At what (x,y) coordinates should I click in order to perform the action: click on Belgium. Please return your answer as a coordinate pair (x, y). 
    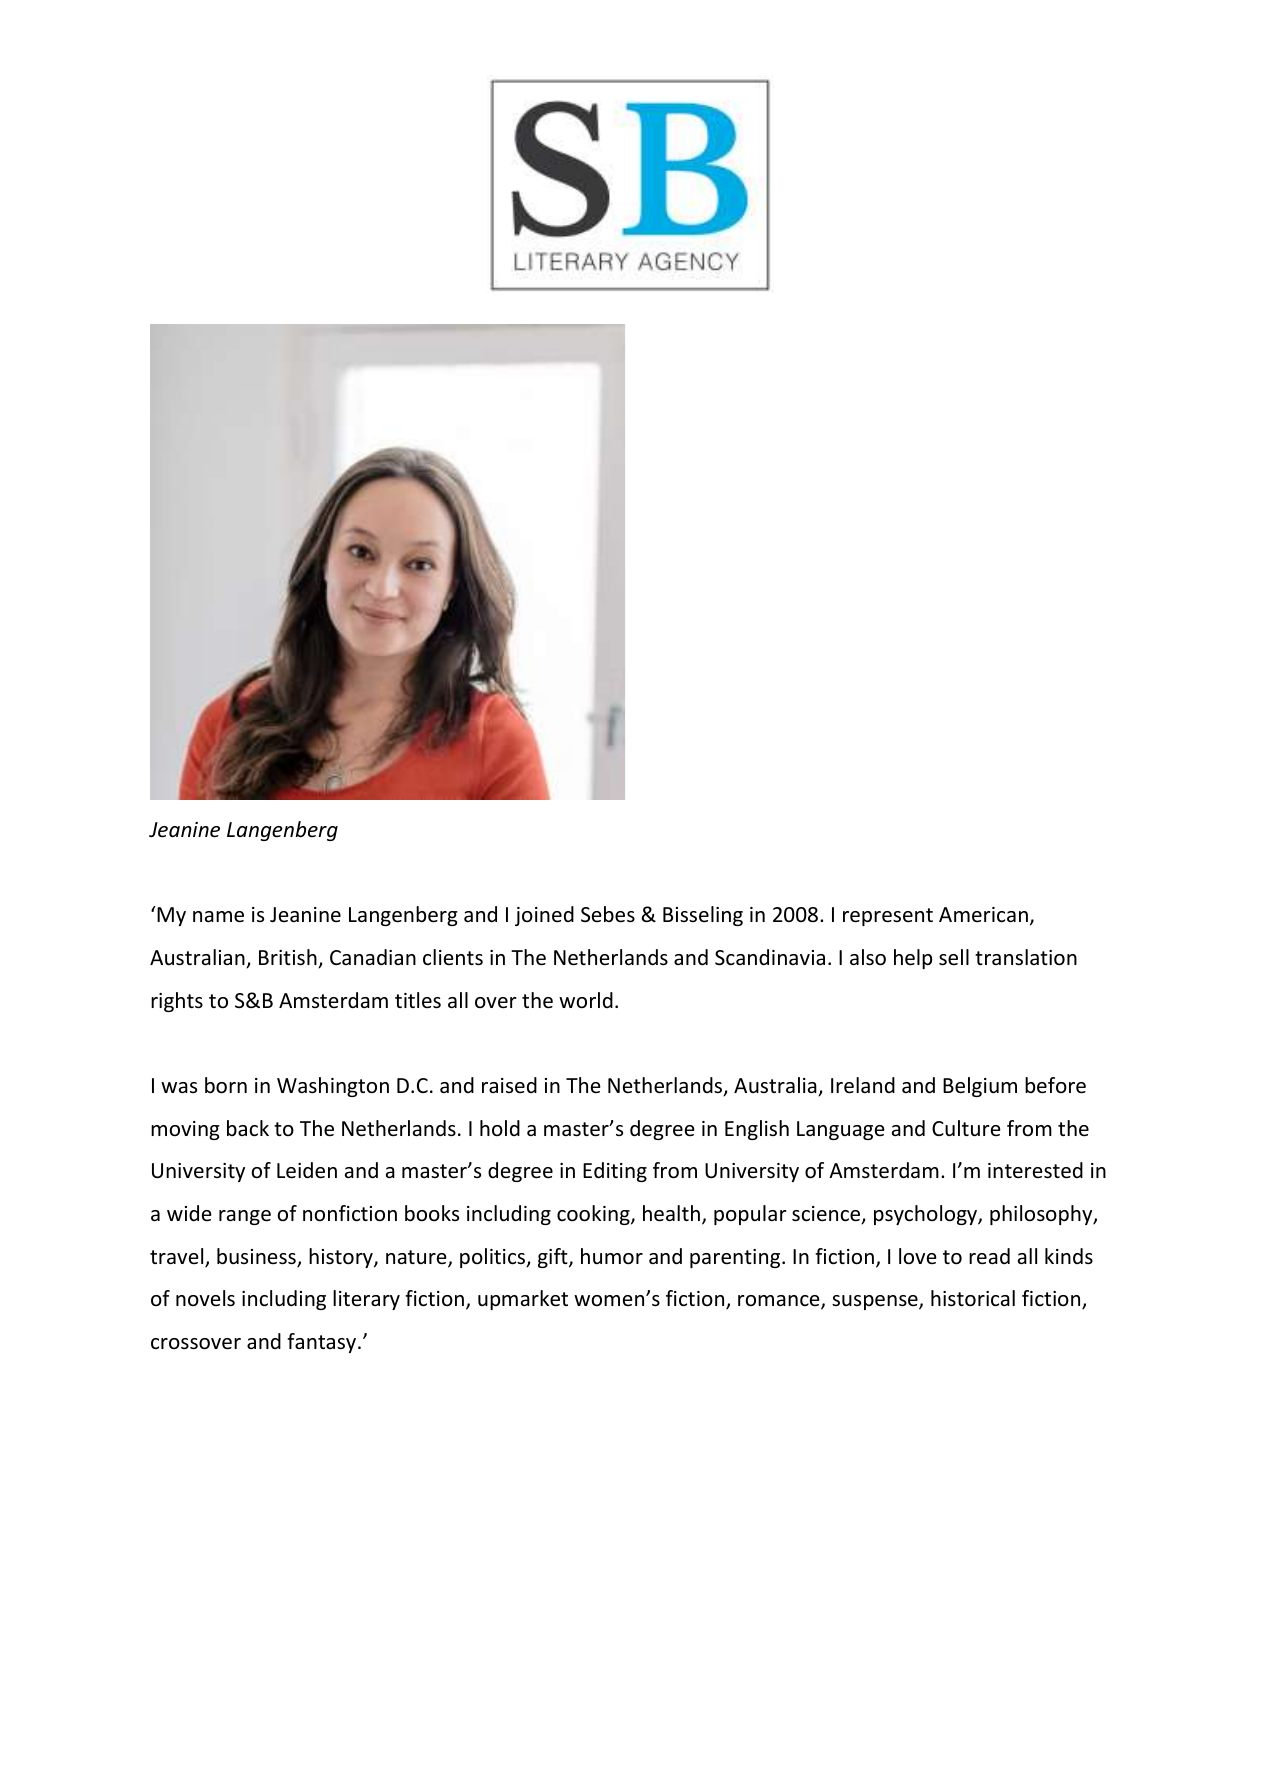
    Looking at the image, I should click on (980, 1087).
